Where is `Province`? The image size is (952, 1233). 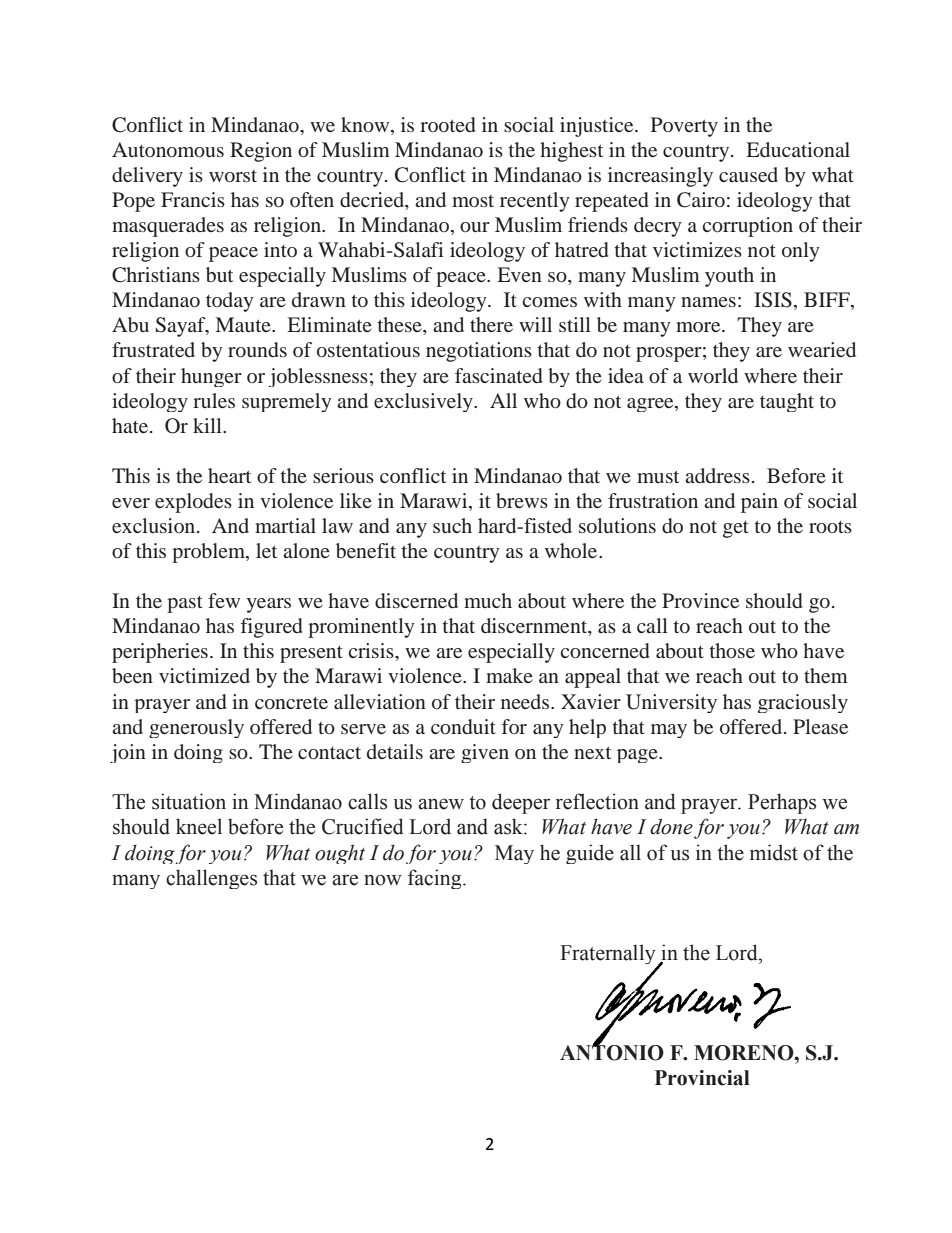
Province is located at coordinates (700, 600).
